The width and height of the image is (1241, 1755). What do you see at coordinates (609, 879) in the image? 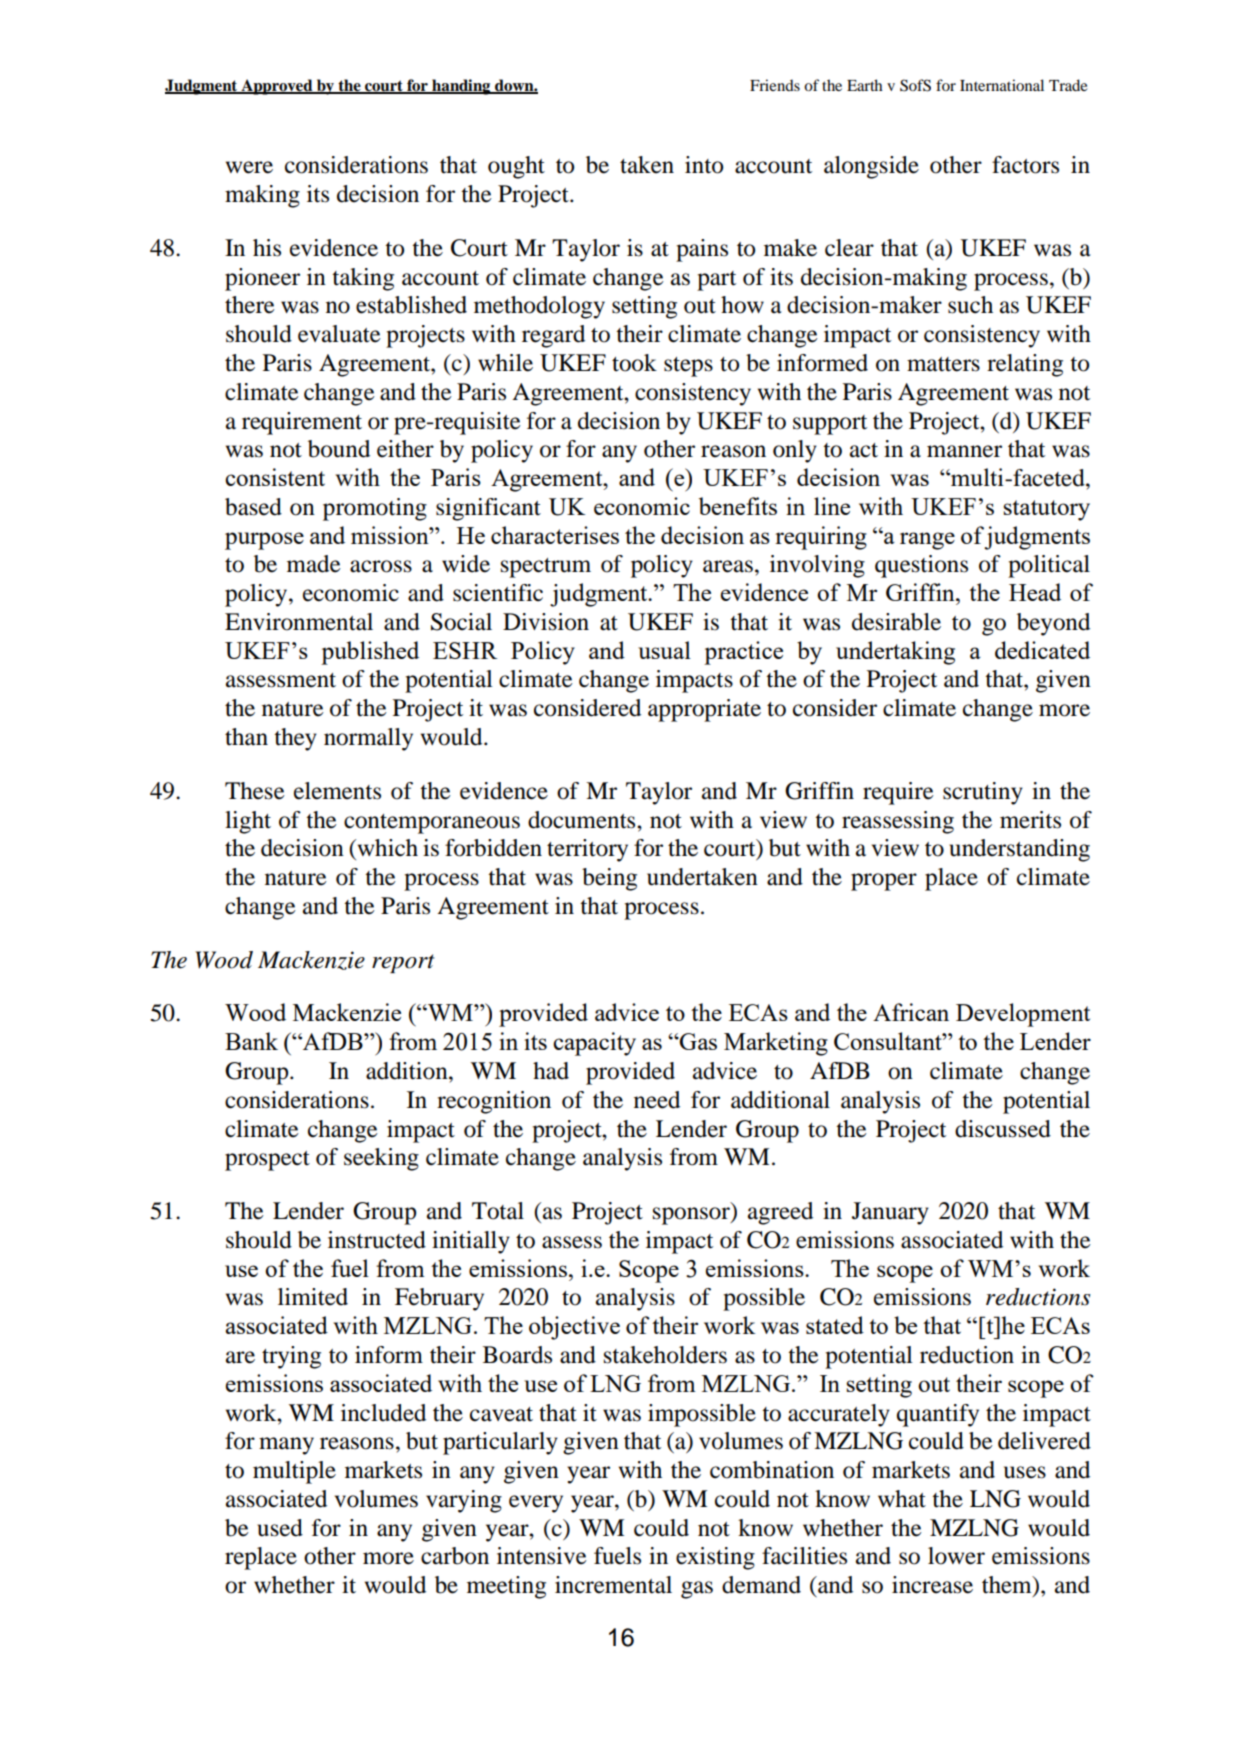
I see `being` at bounding box center [609, 879].
